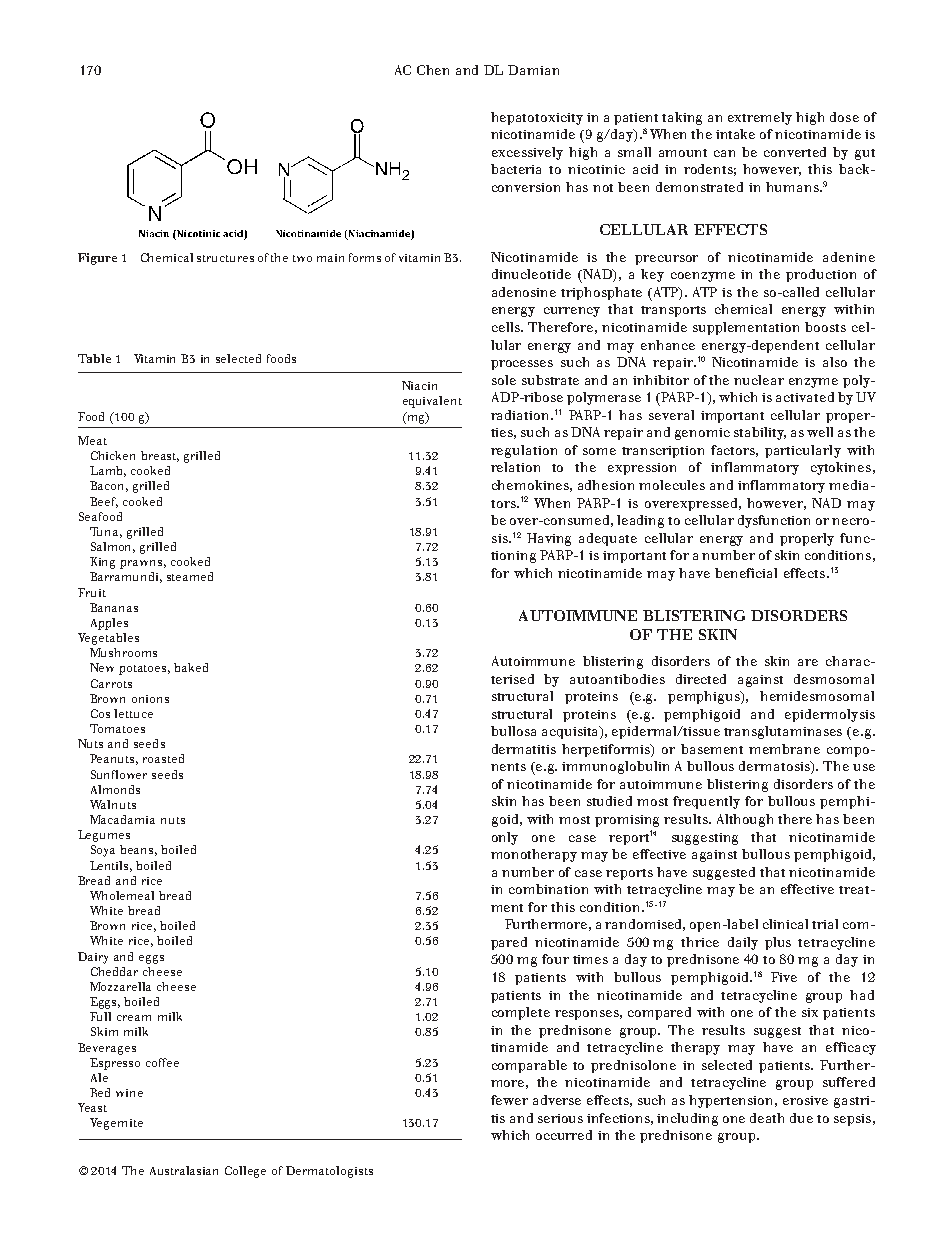 This page has width=952, height=1247. I want to click on Australasian, so click(184, 1170).
